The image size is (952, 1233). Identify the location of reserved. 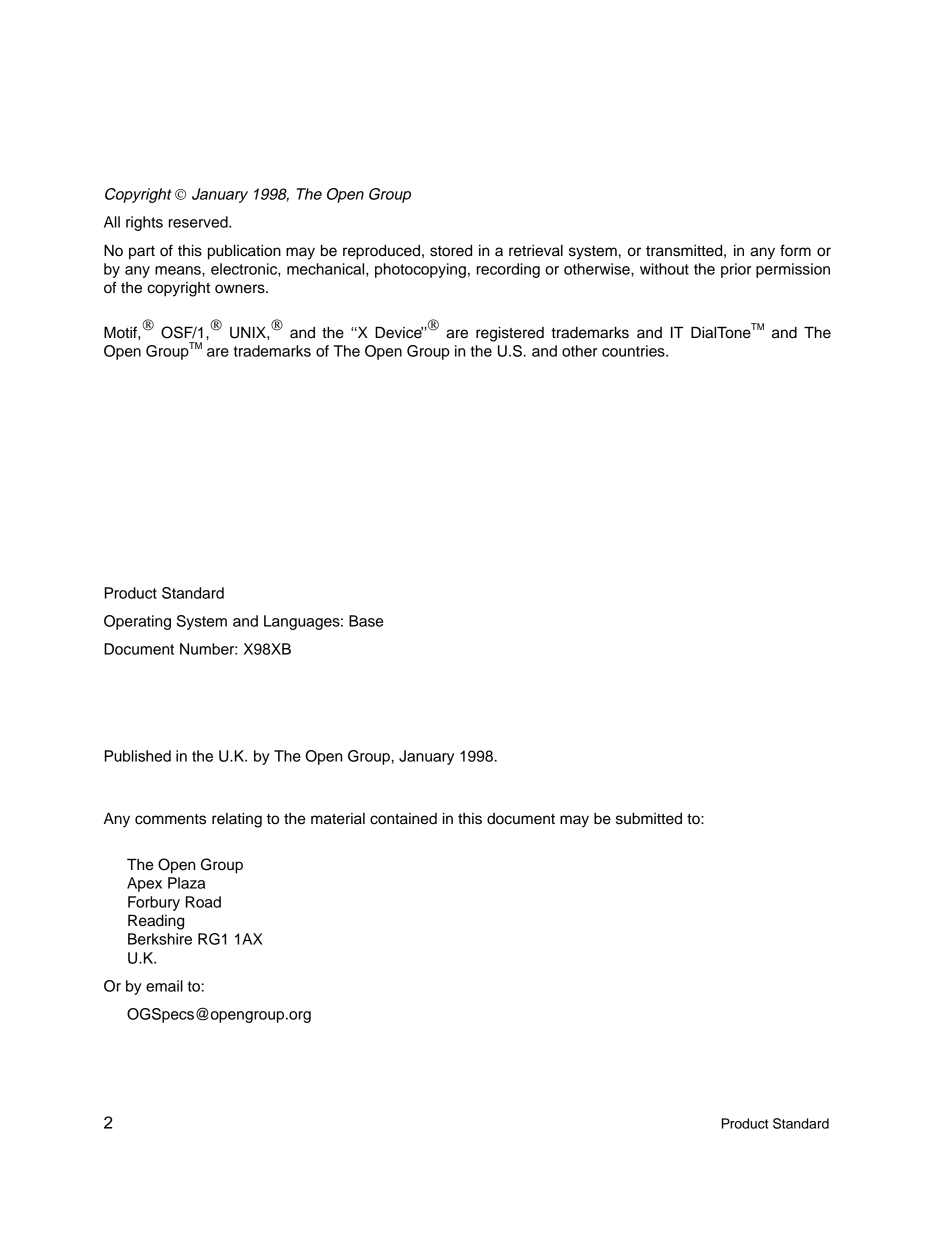
(199, 222).
